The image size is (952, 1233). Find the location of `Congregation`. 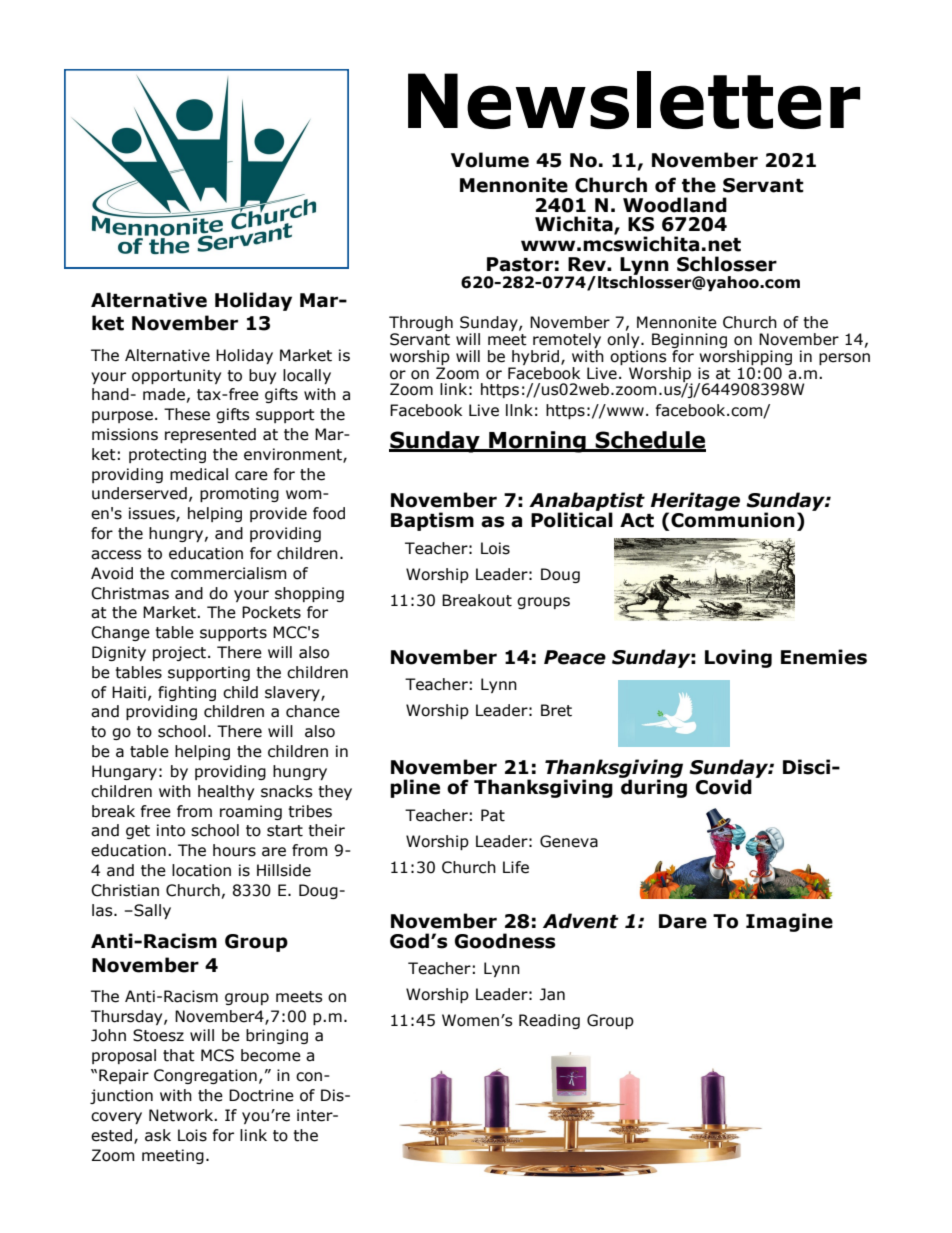

Congregation is located at coordinates (205, 1076).
